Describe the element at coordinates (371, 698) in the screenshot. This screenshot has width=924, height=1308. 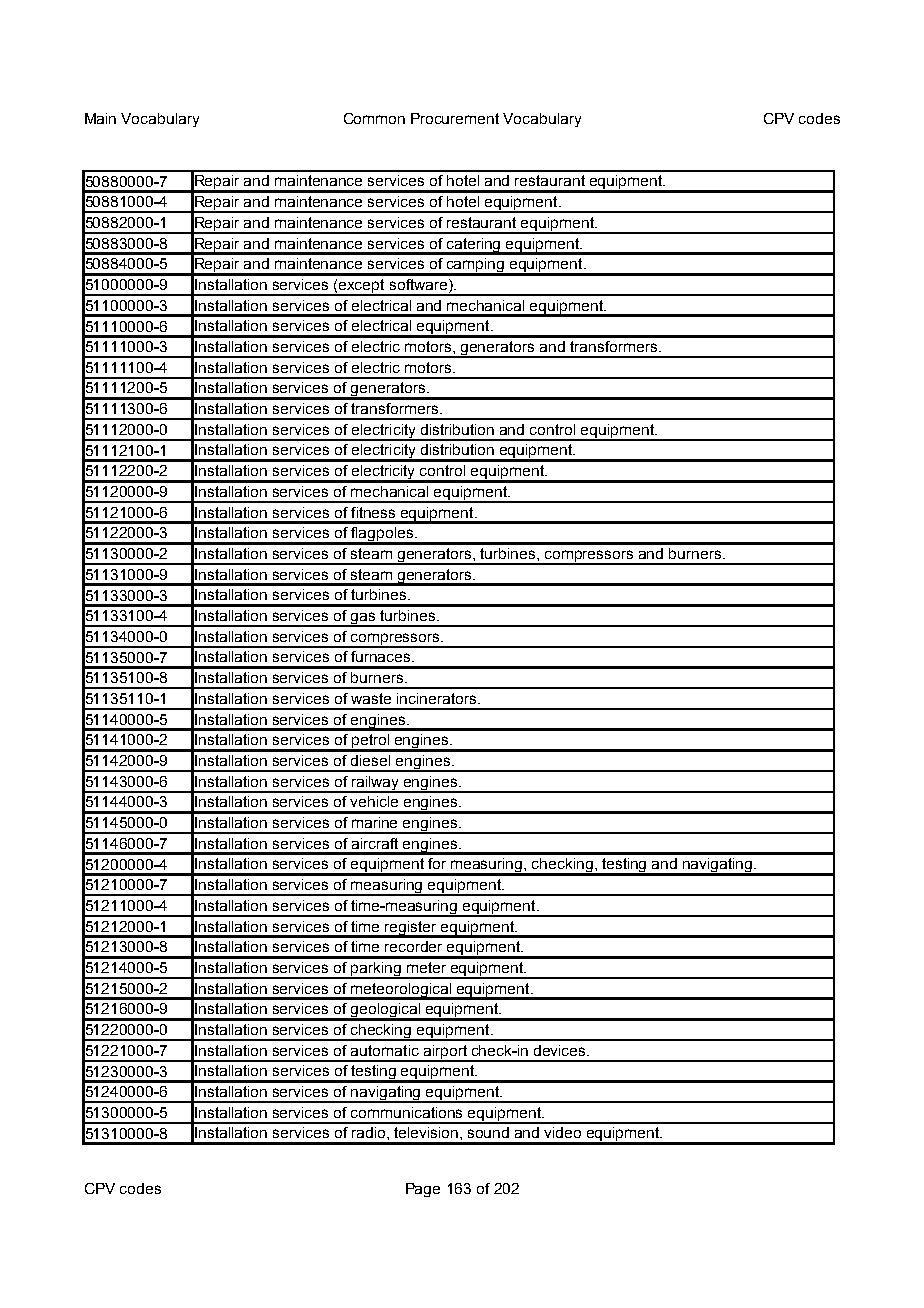
I see `waste` at that location.
